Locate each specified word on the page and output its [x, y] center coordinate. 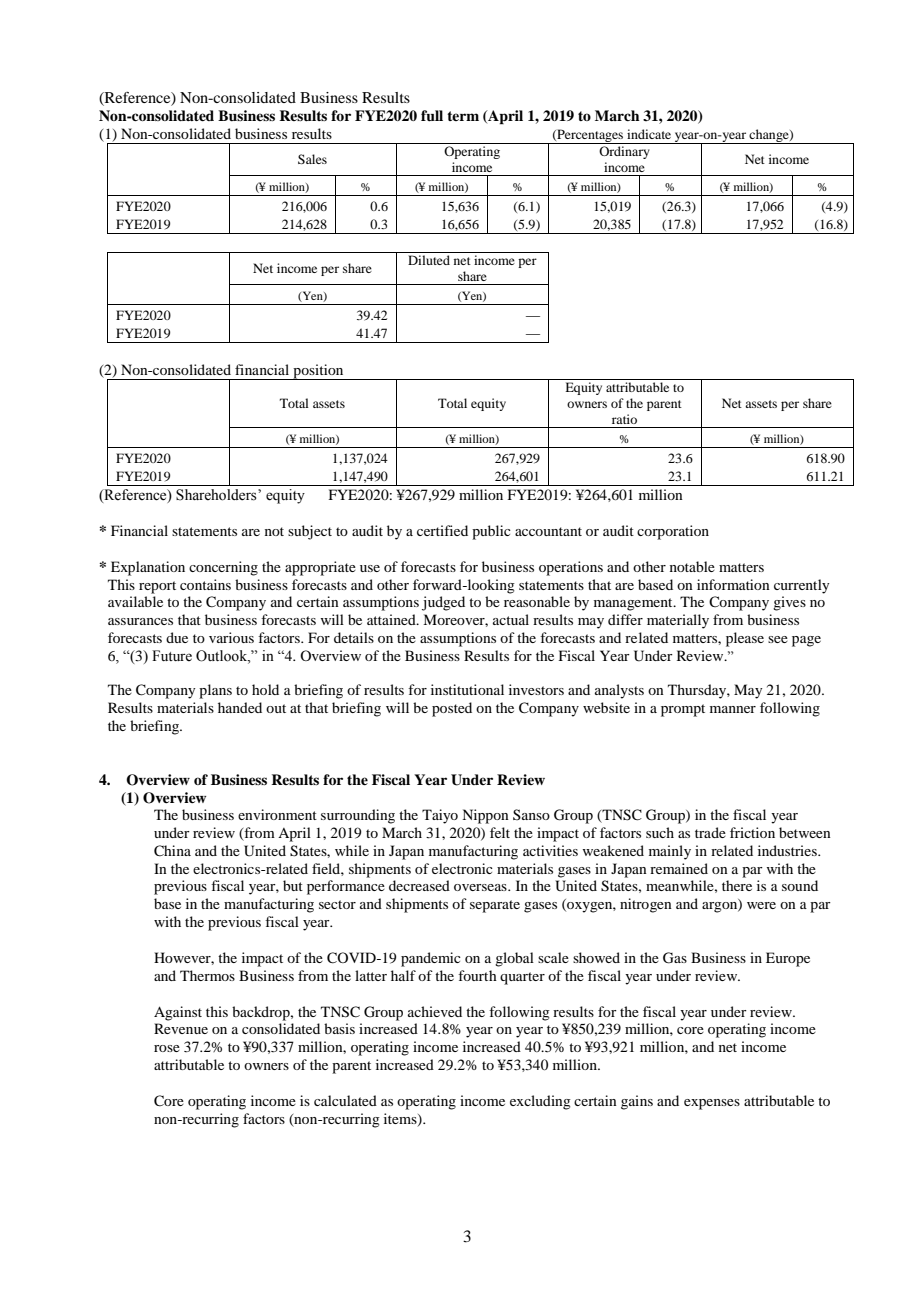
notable [692, 566]
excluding [540, 1102]
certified [442, 530]
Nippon [485, 816]
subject [310, 532]
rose [167, 1048]
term [463, 116]
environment [277, 814]
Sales [312, 159]
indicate [649, 134]
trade [710, 832]
